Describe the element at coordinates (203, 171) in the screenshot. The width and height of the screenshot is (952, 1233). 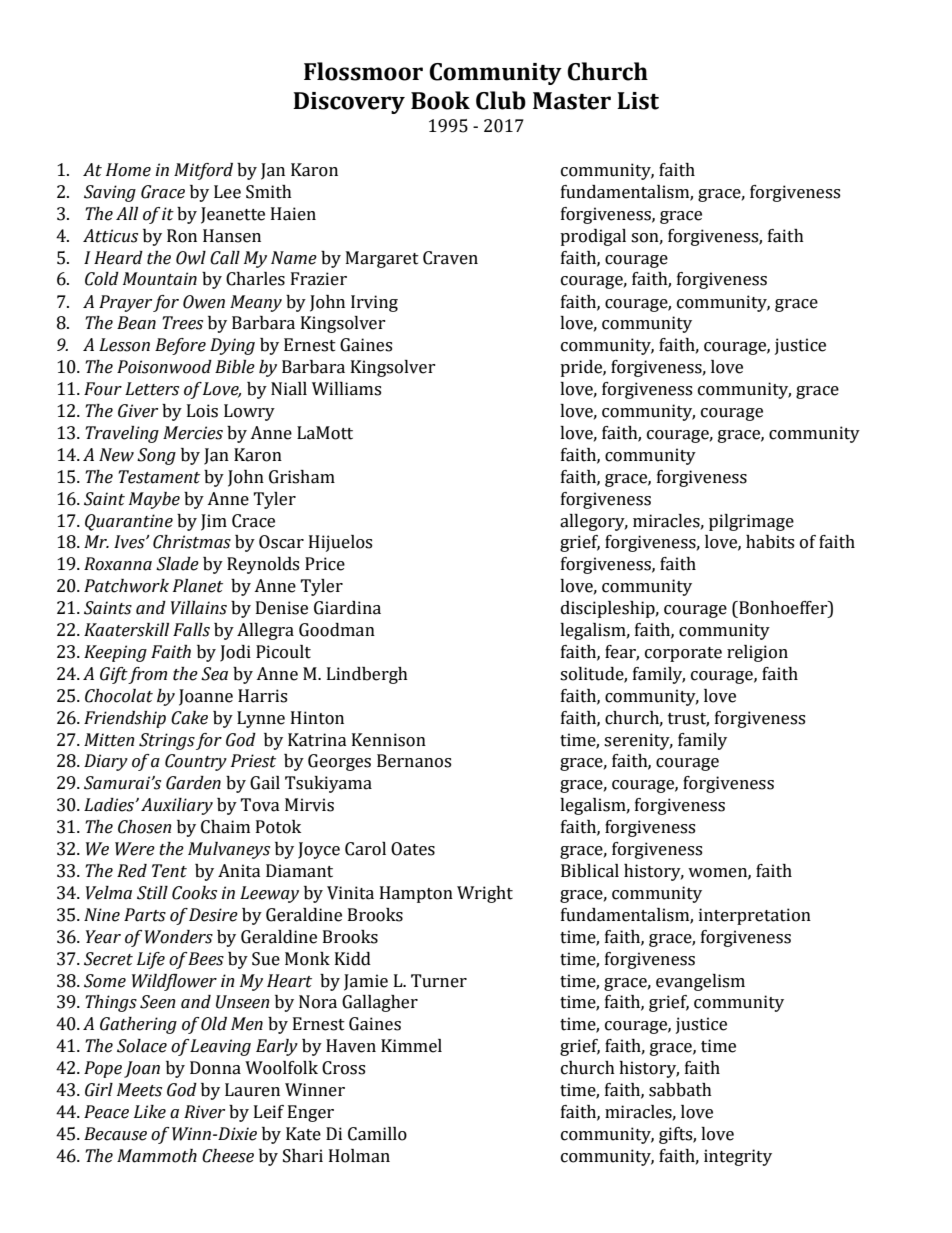
I see `Mitford` at that location.
